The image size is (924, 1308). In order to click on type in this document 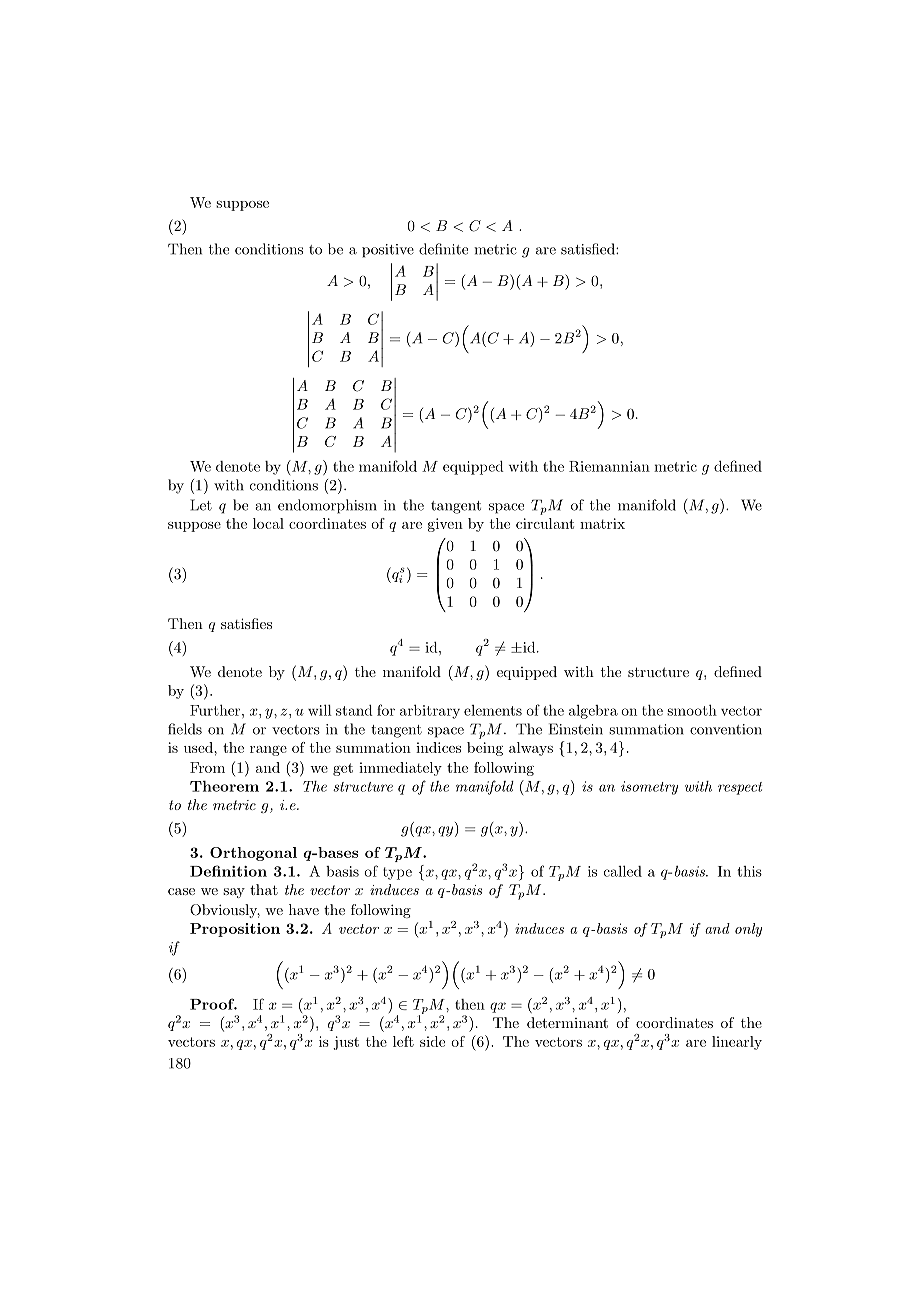, I will do `click(397, 873)`.
